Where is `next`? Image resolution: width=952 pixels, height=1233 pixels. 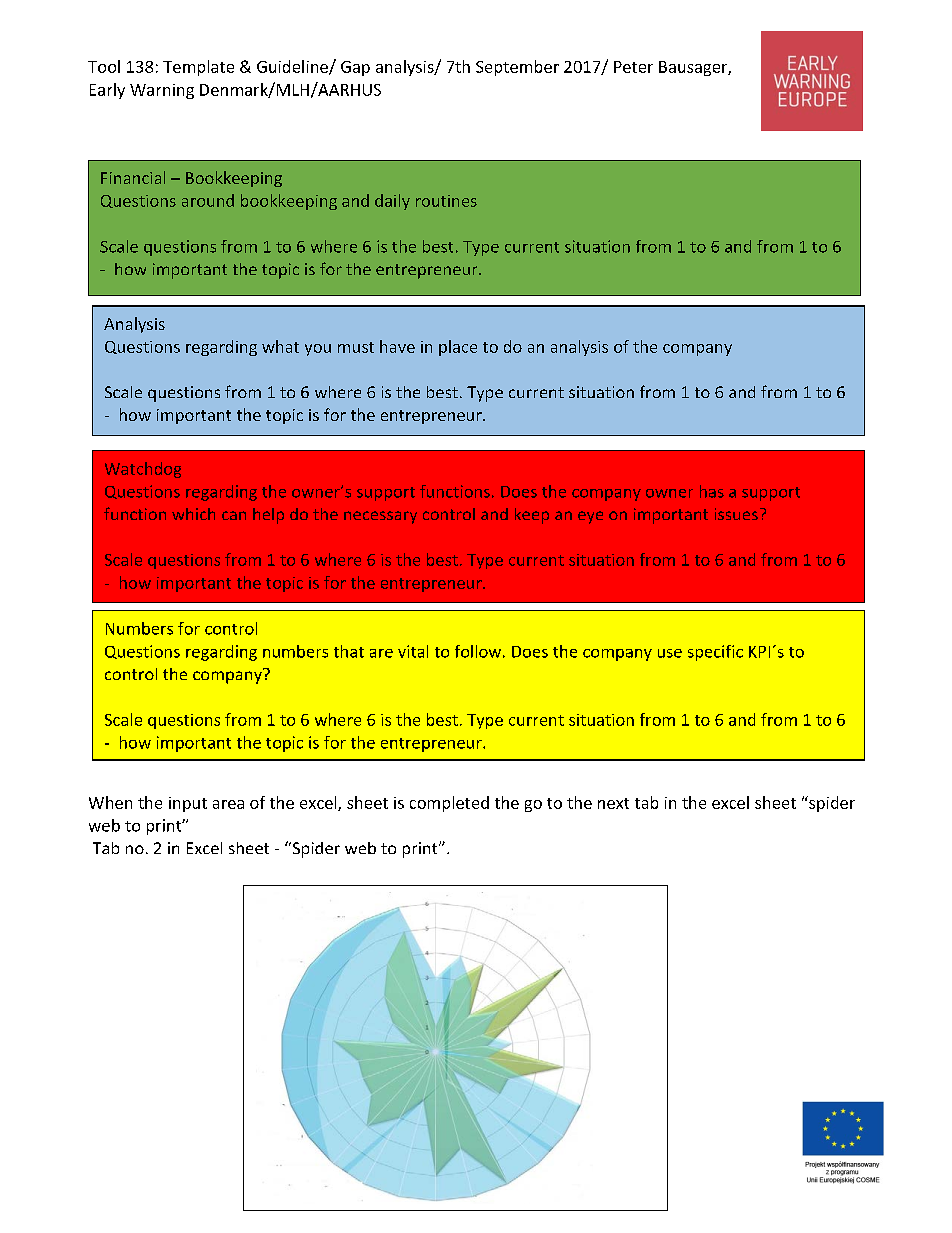
next is located at coordinates (613, 803).
